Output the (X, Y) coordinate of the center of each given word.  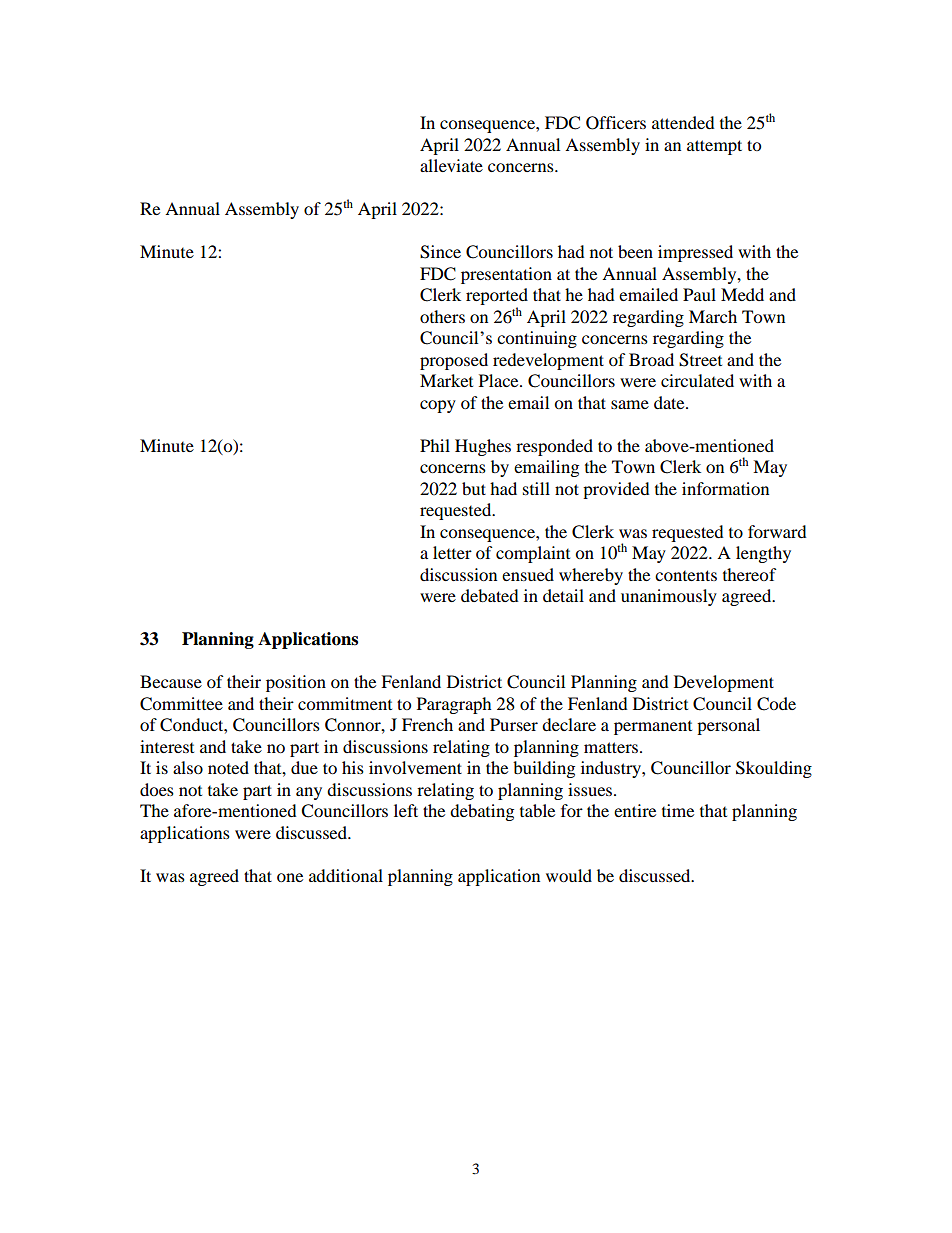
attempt (714, 147)
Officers (616, 123)
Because (171, 681)
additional (346, 875)
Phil (435, 445)
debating (482, 812)
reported (497, 298)
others (442, 316)
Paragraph (454, 705)
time (678, 810)
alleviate (451, 165)
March (713, 316)
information (725, 488)
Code (776, 704)
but (474, 488)
